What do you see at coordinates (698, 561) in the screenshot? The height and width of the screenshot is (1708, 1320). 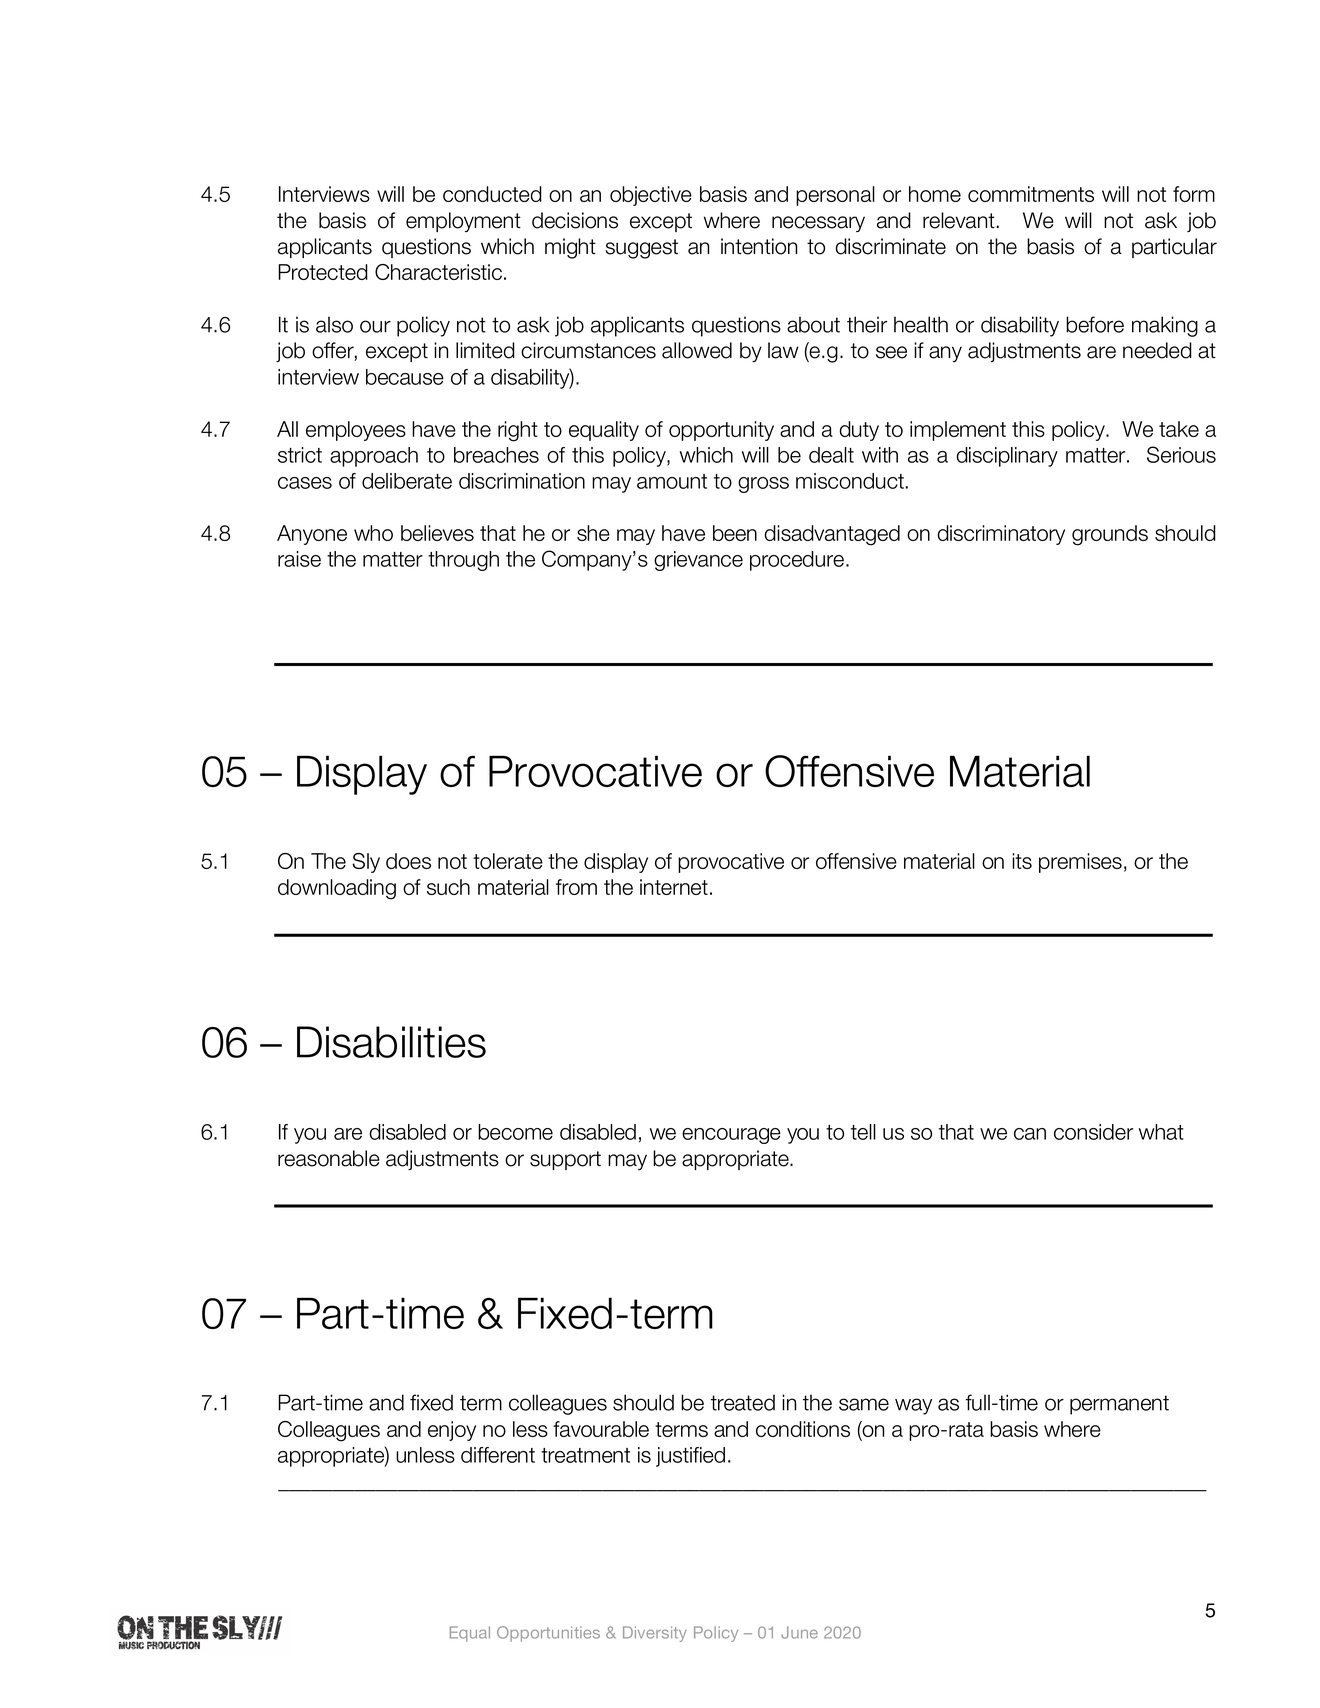 I see `grievance` at bounding box center [698, 561].
